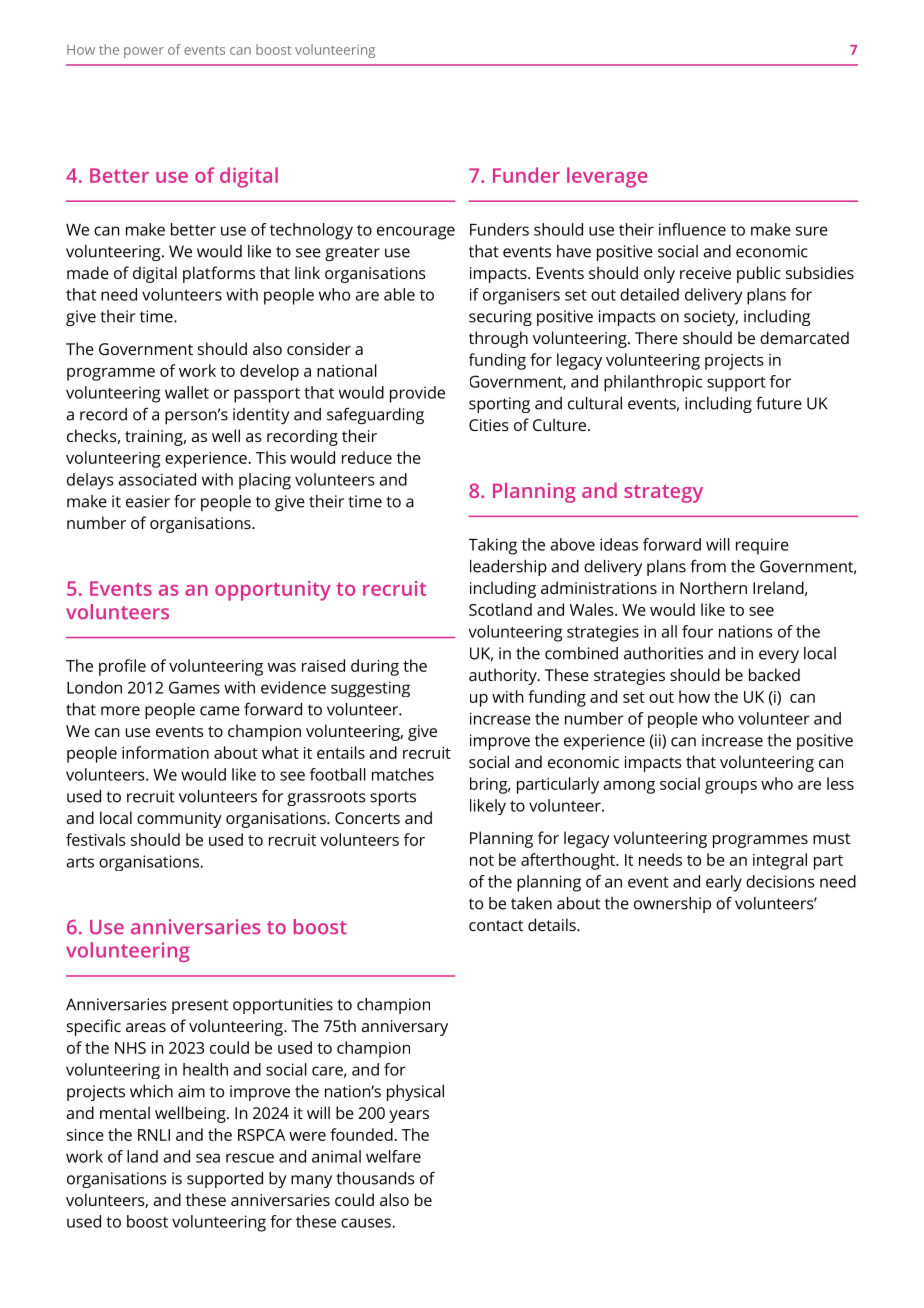 The width and height of the screenshot is (924, 1308). Describe the element at coordinates (144, 52) in the screenshot. I see `power` at that location.
